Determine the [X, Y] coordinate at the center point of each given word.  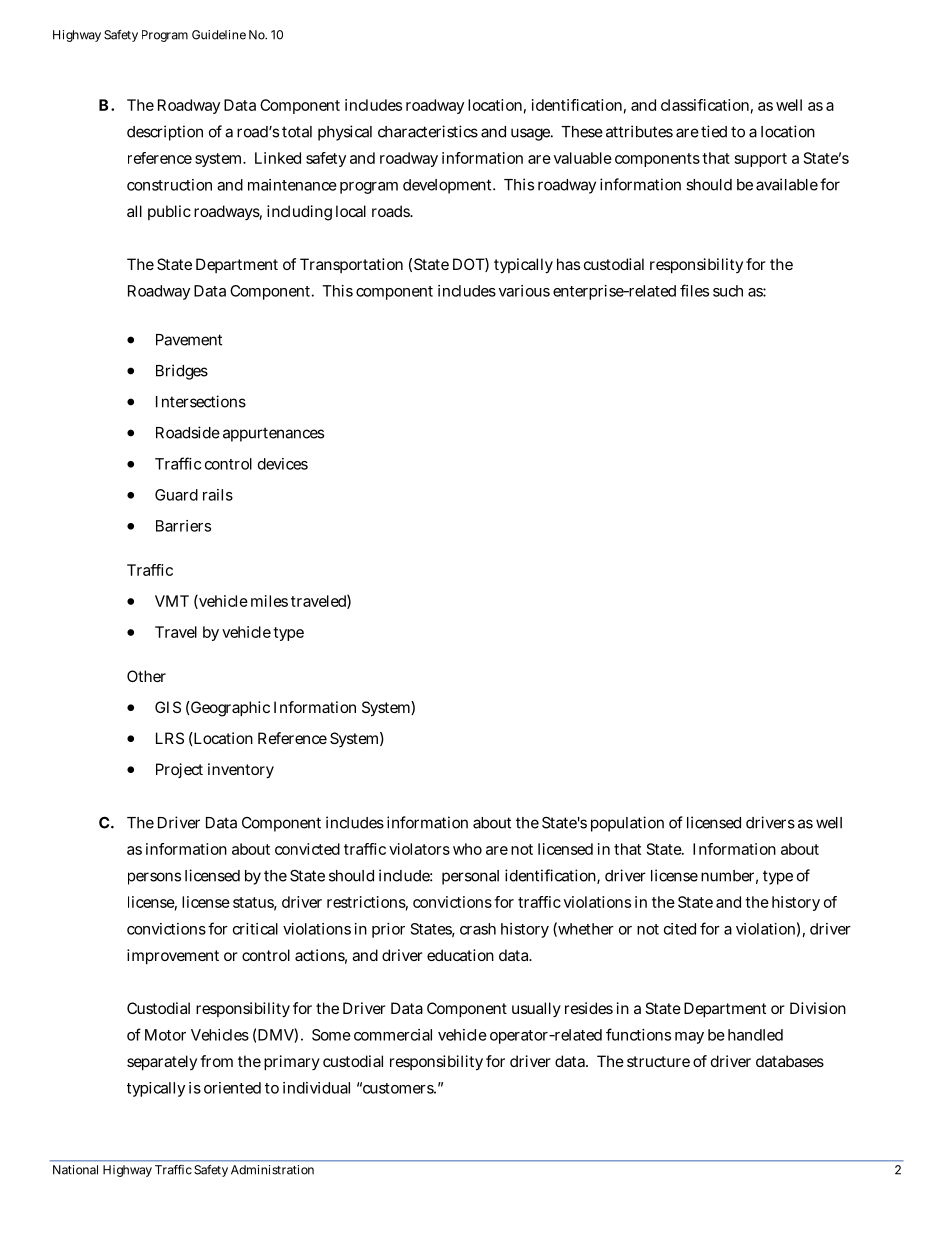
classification [705, 105]
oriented [232, 1088]
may [689, 1038]
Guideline [219, 35]
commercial [393, 1035]
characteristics [428, 131]
